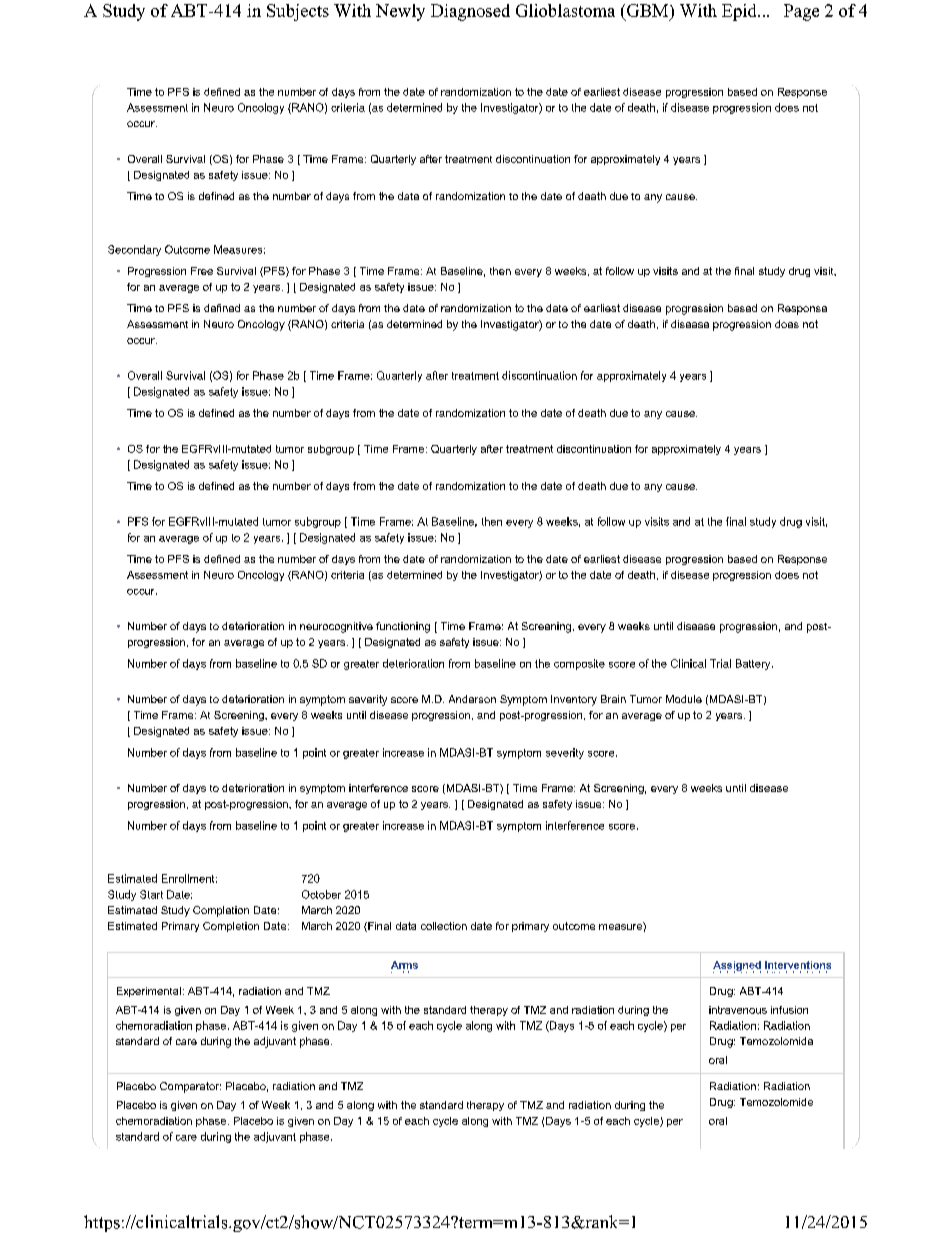  I want to click on Page, so click(801, 12).
